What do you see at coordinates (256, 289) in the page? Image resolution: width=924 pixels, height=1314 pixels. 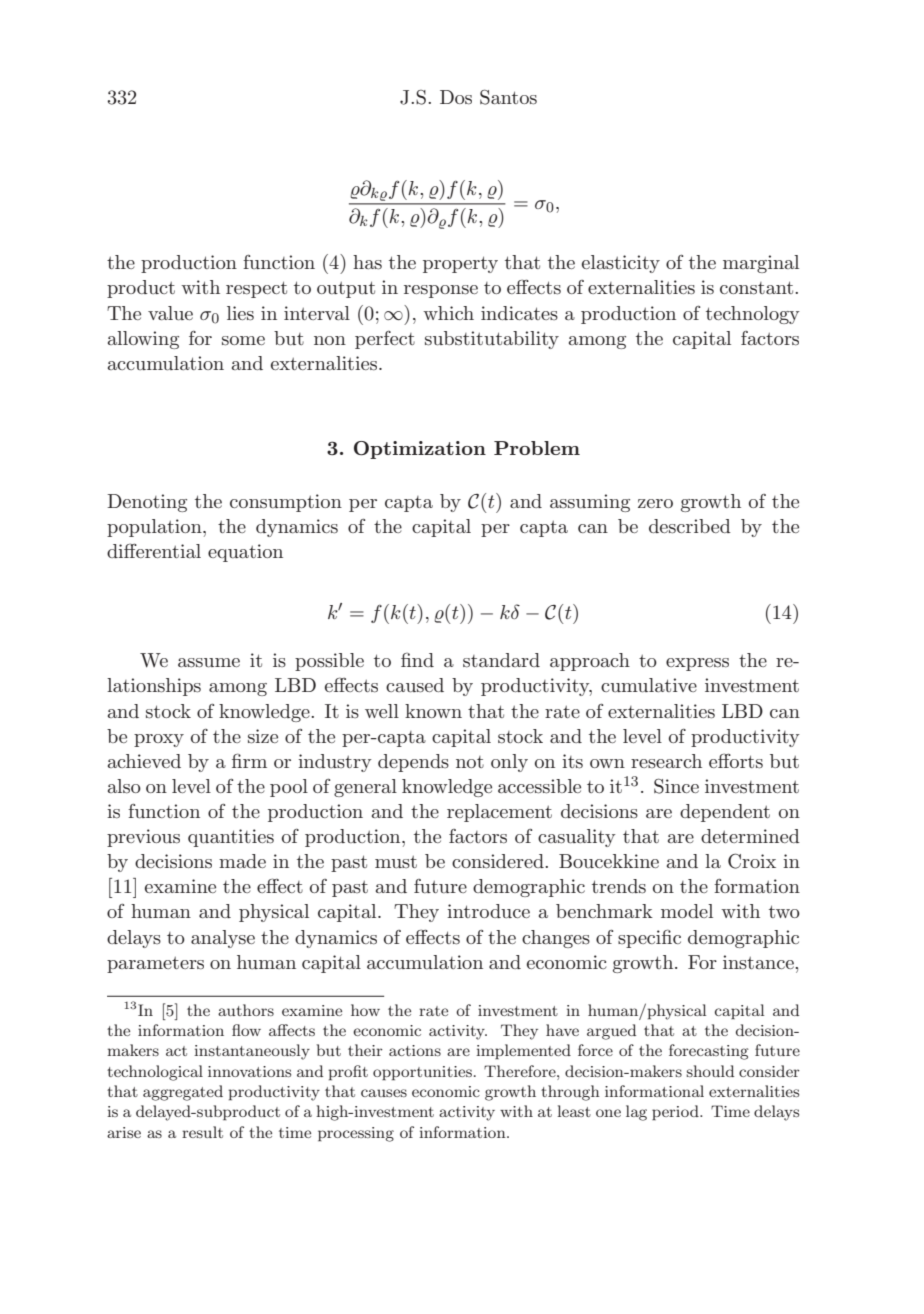 I see `respect` at bounding box center [256, 289].
